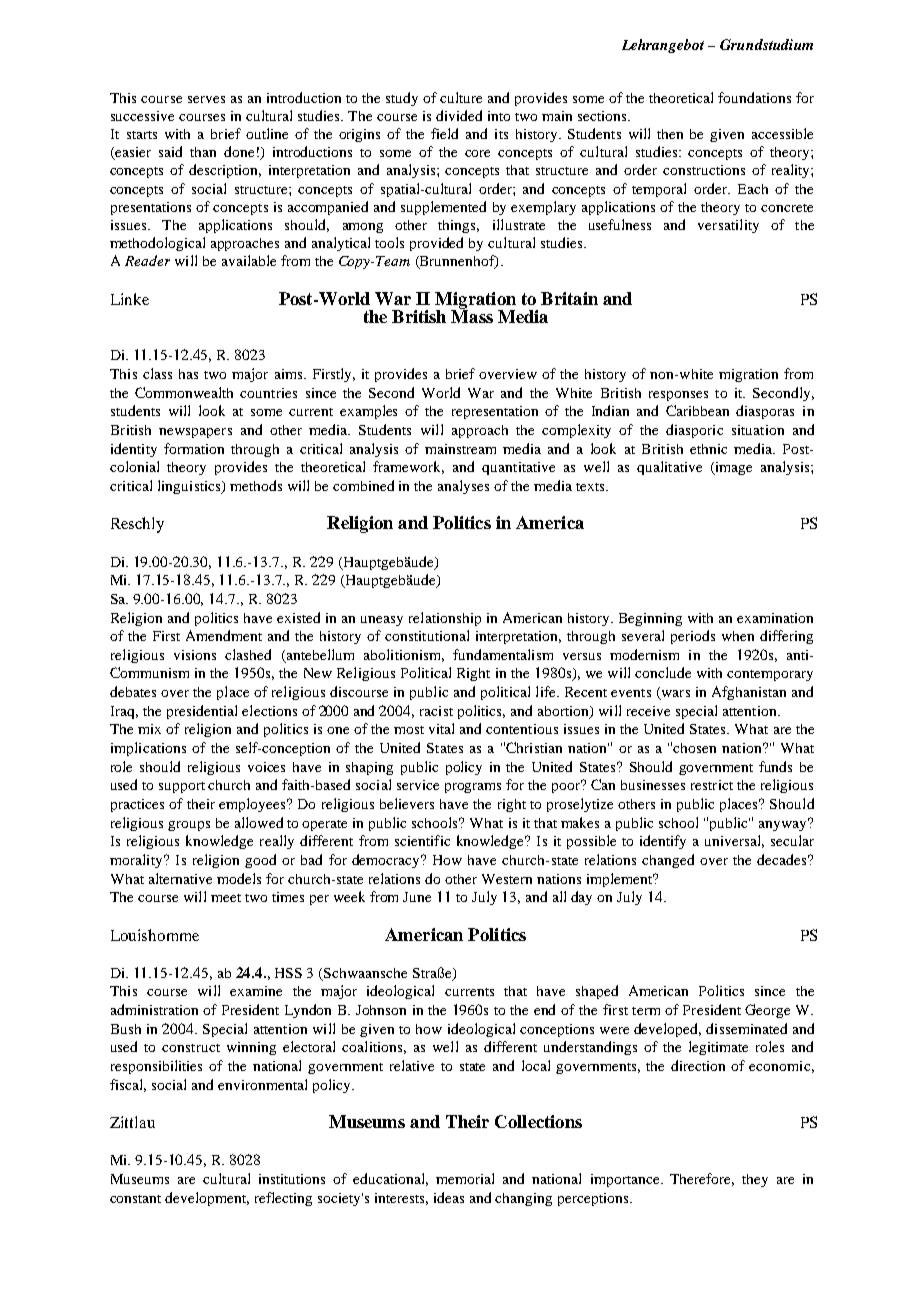  I want to click on Caribbean, so click(697, 410).
